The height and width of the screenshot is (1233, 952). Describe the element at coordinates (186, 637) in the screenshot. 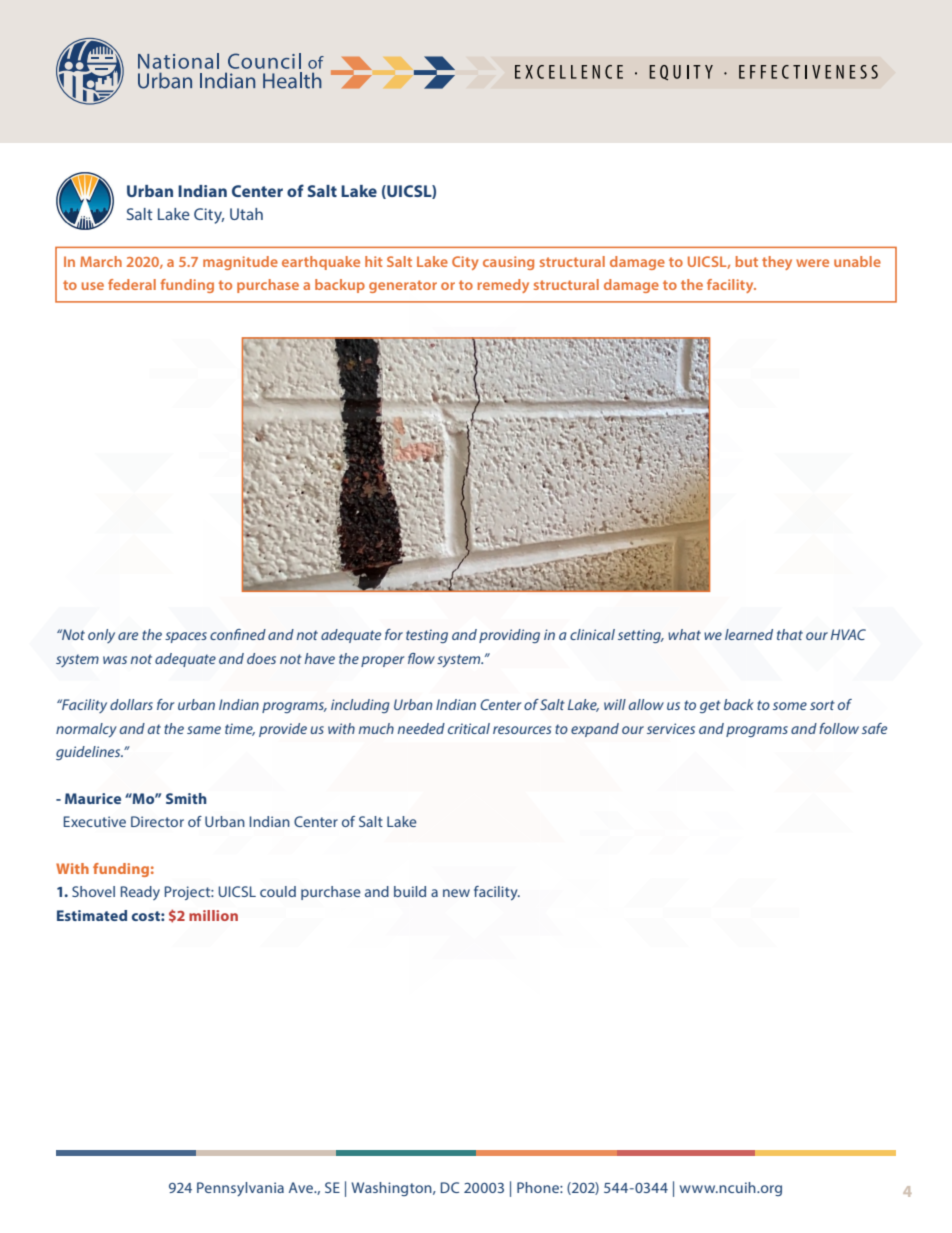

I see `spaces` at that location.
